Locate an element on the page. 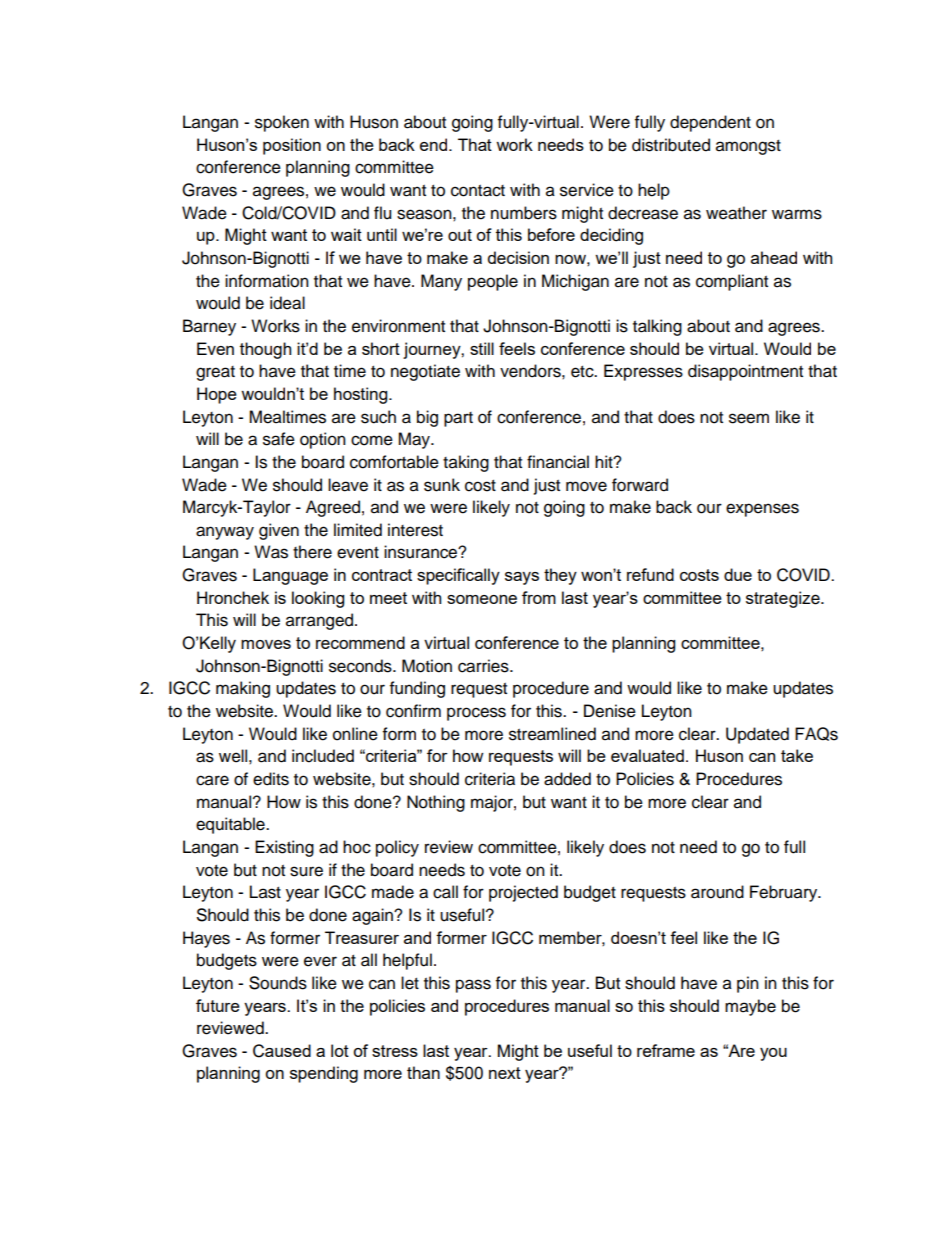  safe is located at coordinates (279, 439).
